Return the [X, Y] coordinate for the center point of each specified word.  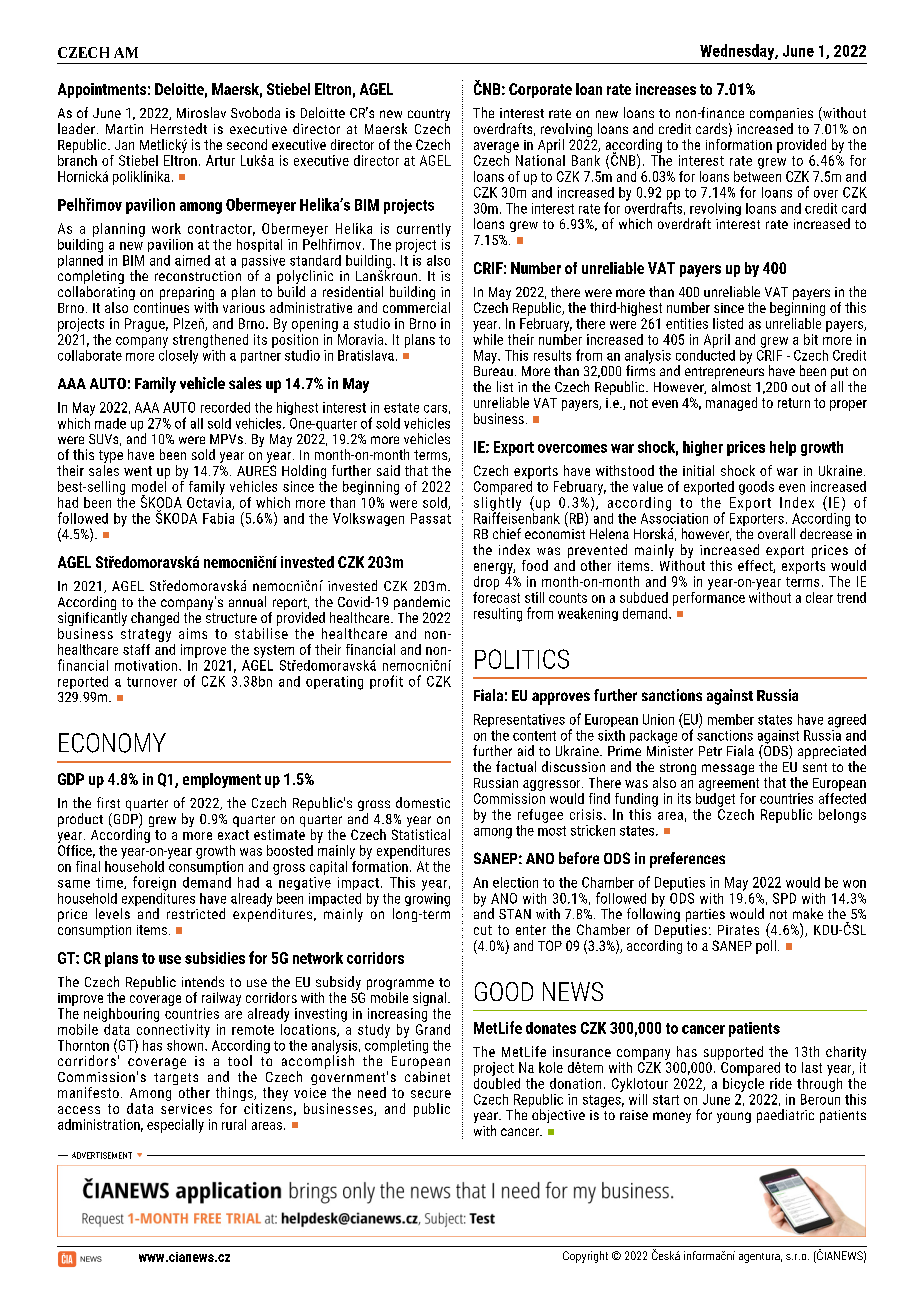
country [429, 116]
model [149, 485]
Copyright [585, 1257]
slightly [497, 503]
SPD [784, 898]
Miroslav [201, 112]
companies [781, 116]
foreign [154, 883]
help [783, 448]
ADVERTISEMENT [102, 1155]
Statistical [421, 833]
